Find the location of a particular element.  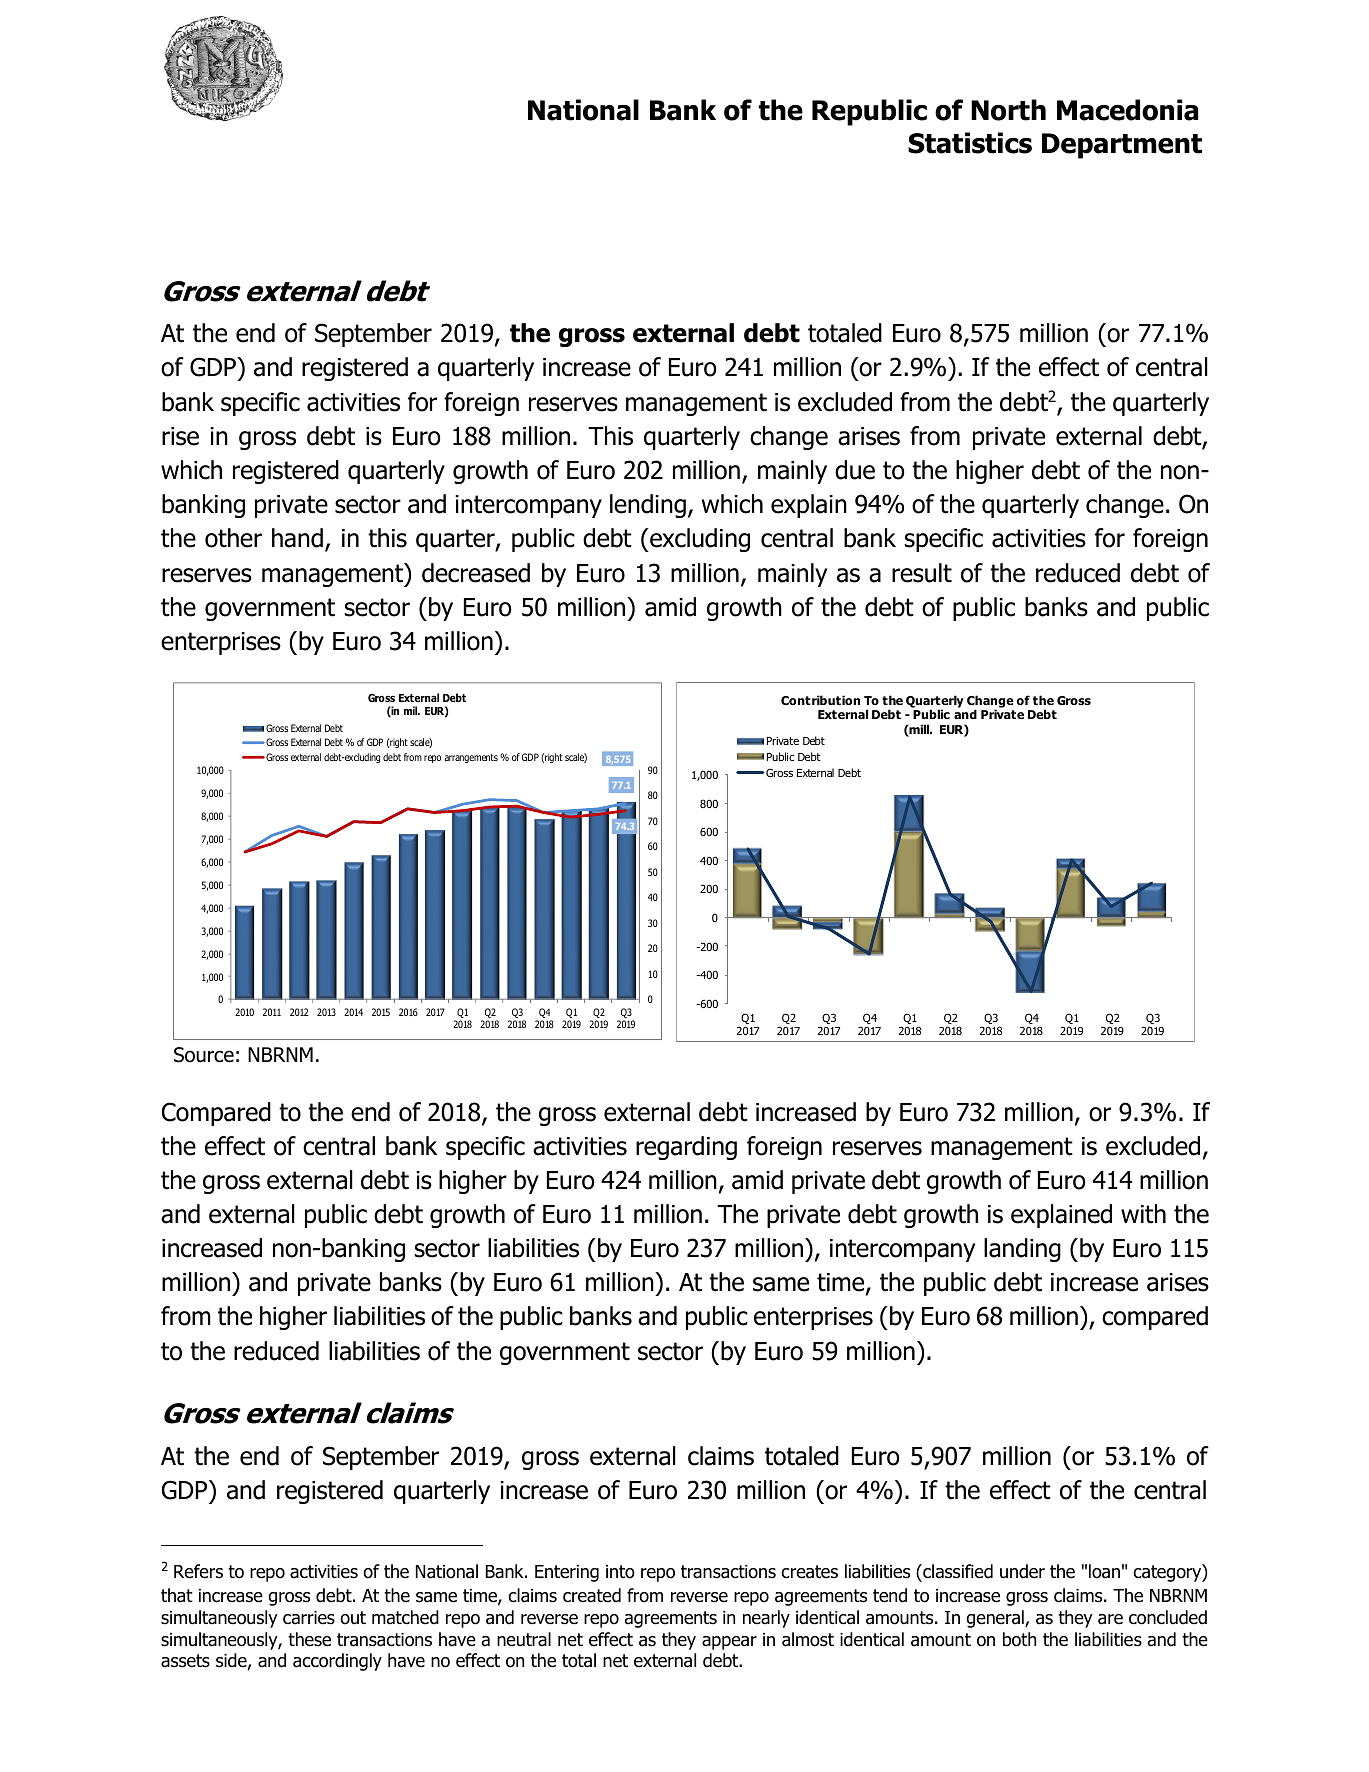

Contribution is located at coordinates (820, 700).
